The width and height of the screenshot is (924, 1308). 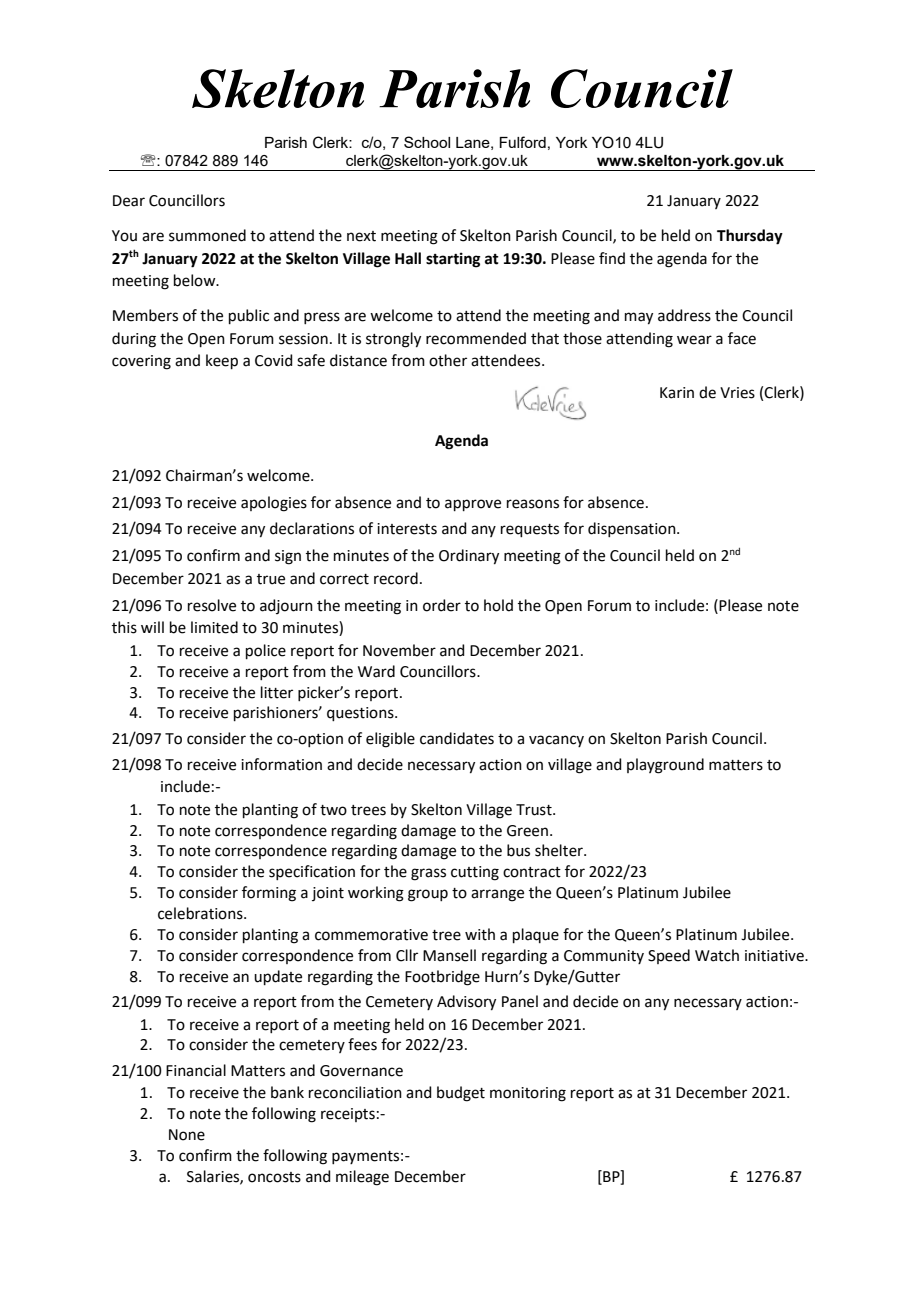 I want to click on budget, so click(x=461, y=1094).
